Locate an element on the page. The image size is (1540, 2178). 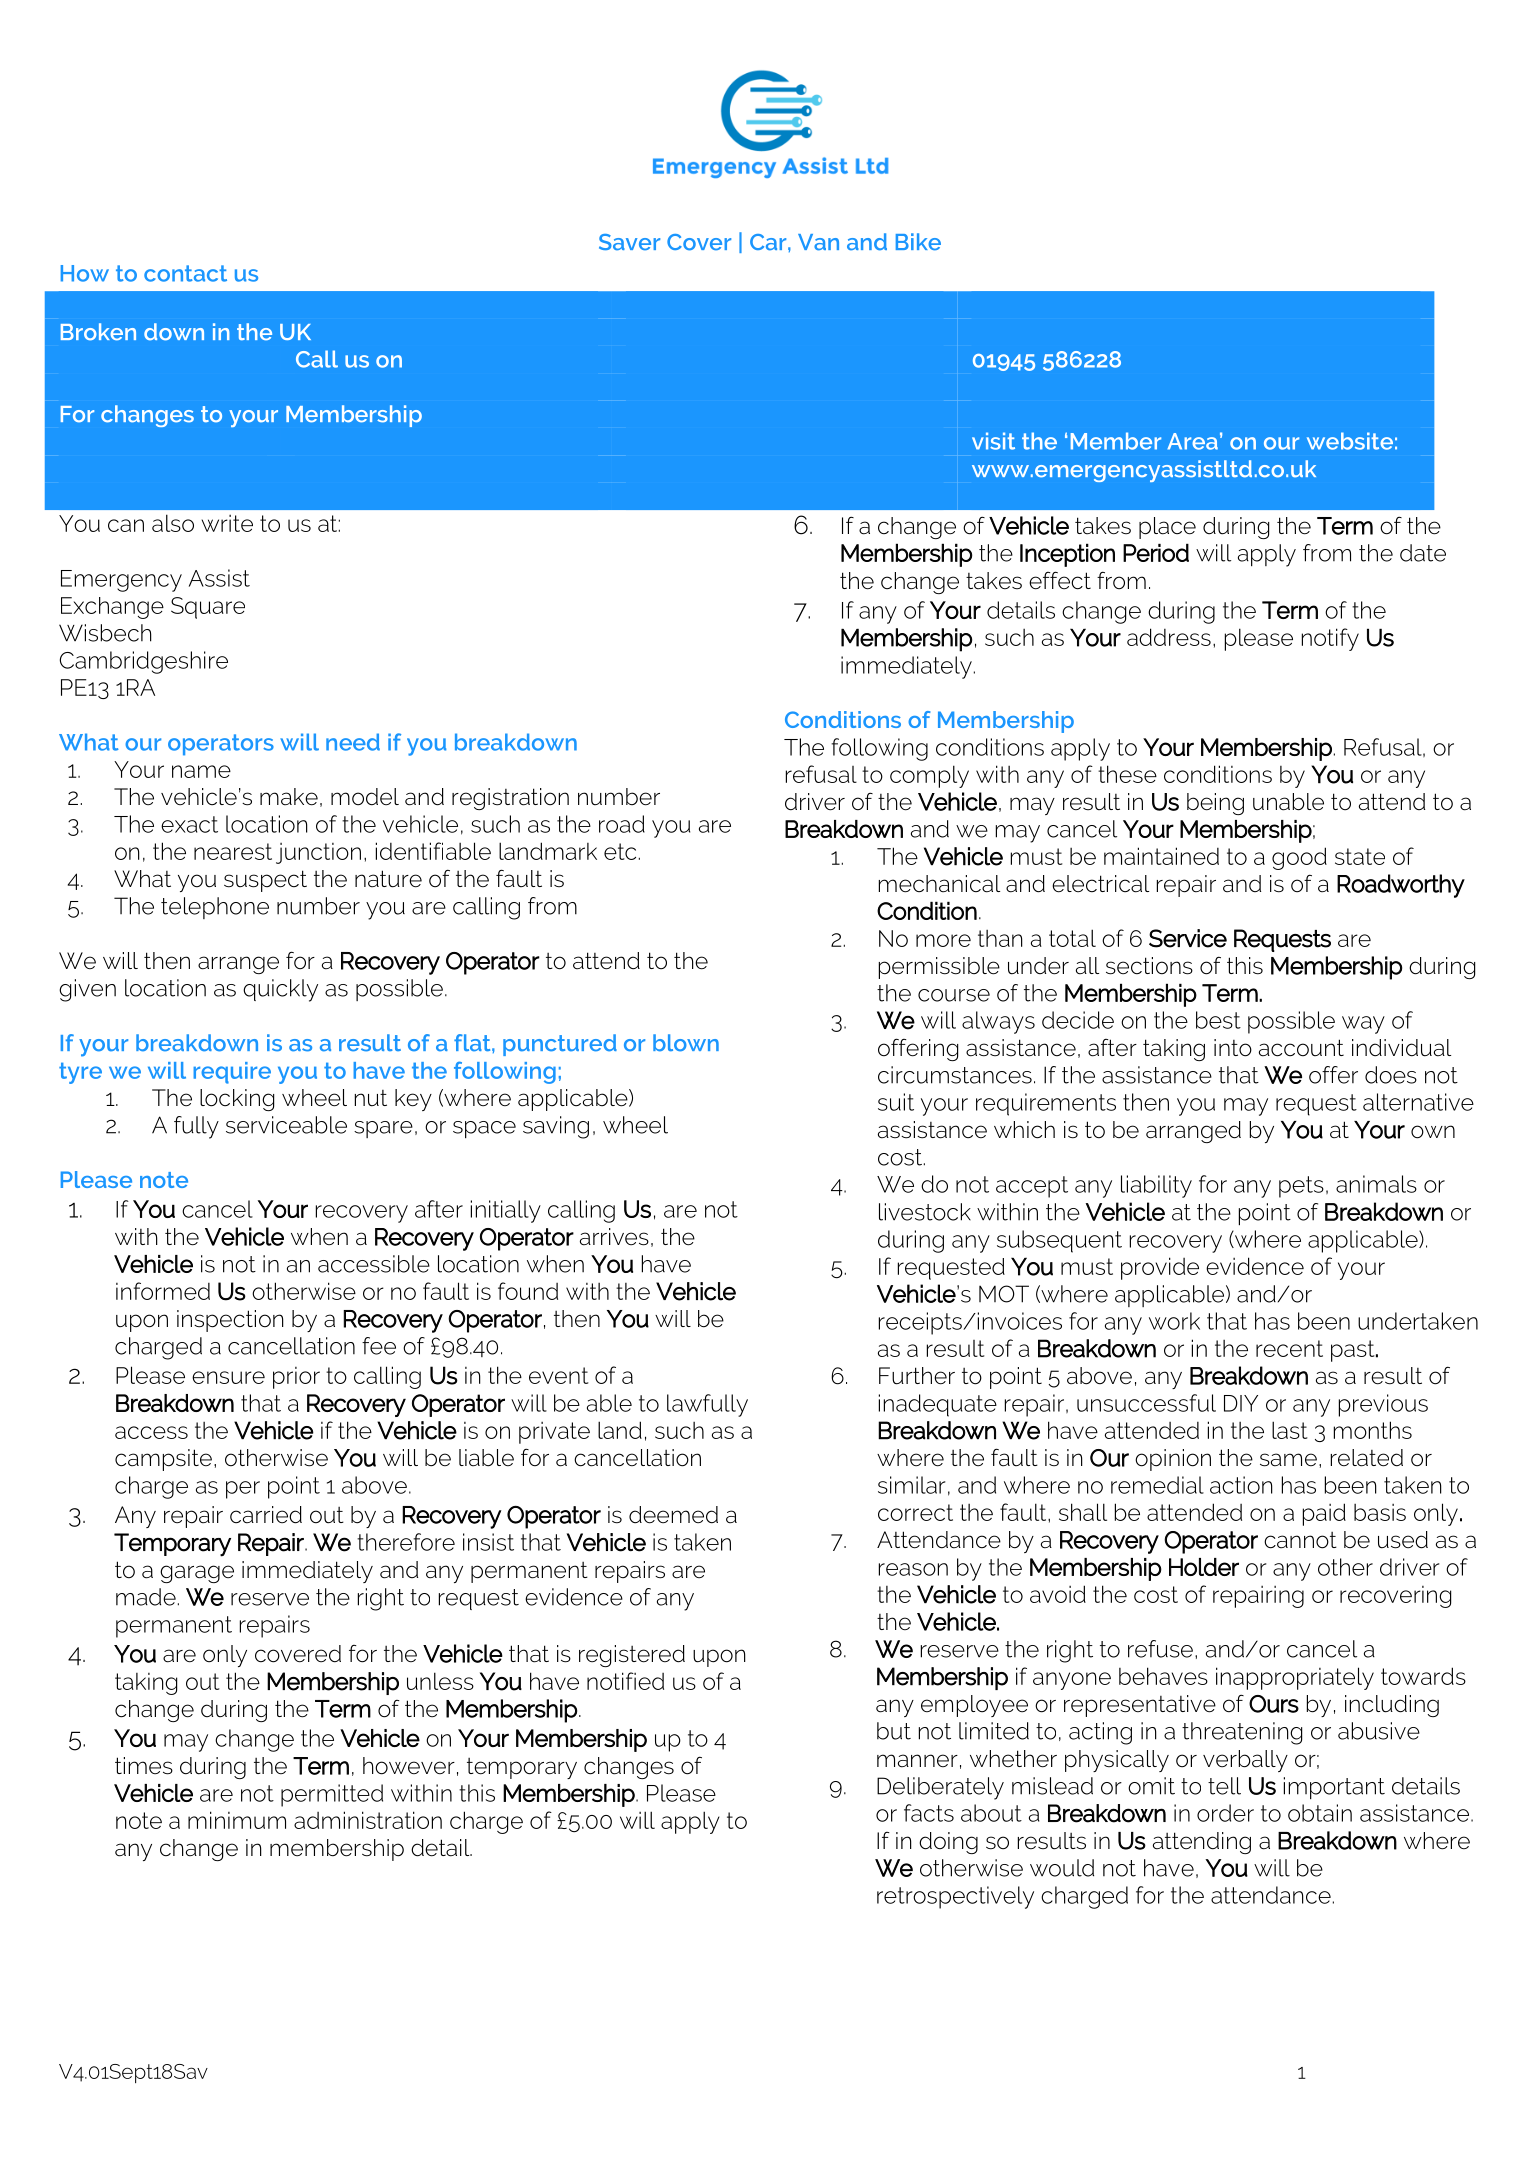
inspection is located at coordinates (230, 1321).
